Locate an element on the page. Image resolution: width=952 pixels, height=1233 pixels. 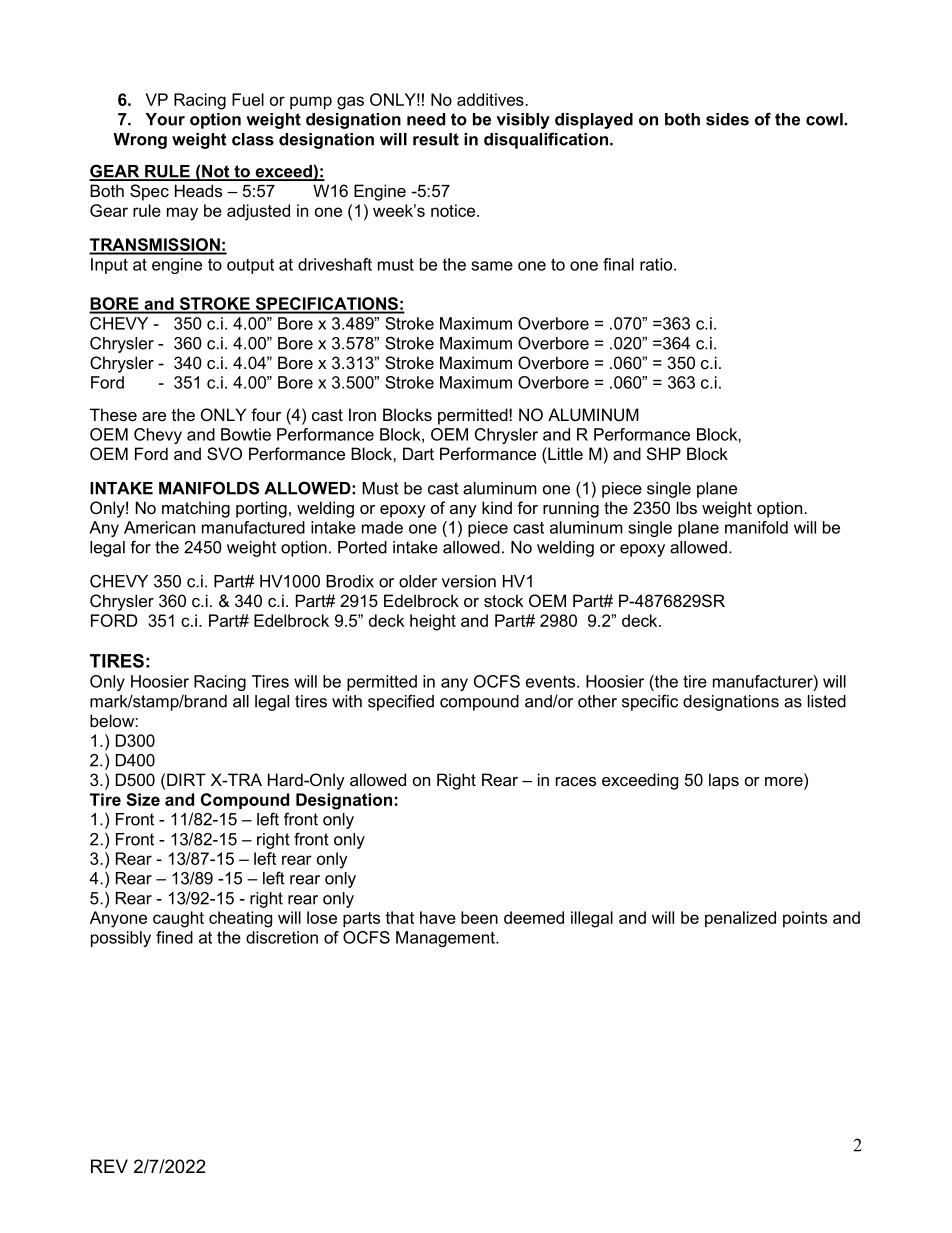
result is located at coordinates (436, 139).
